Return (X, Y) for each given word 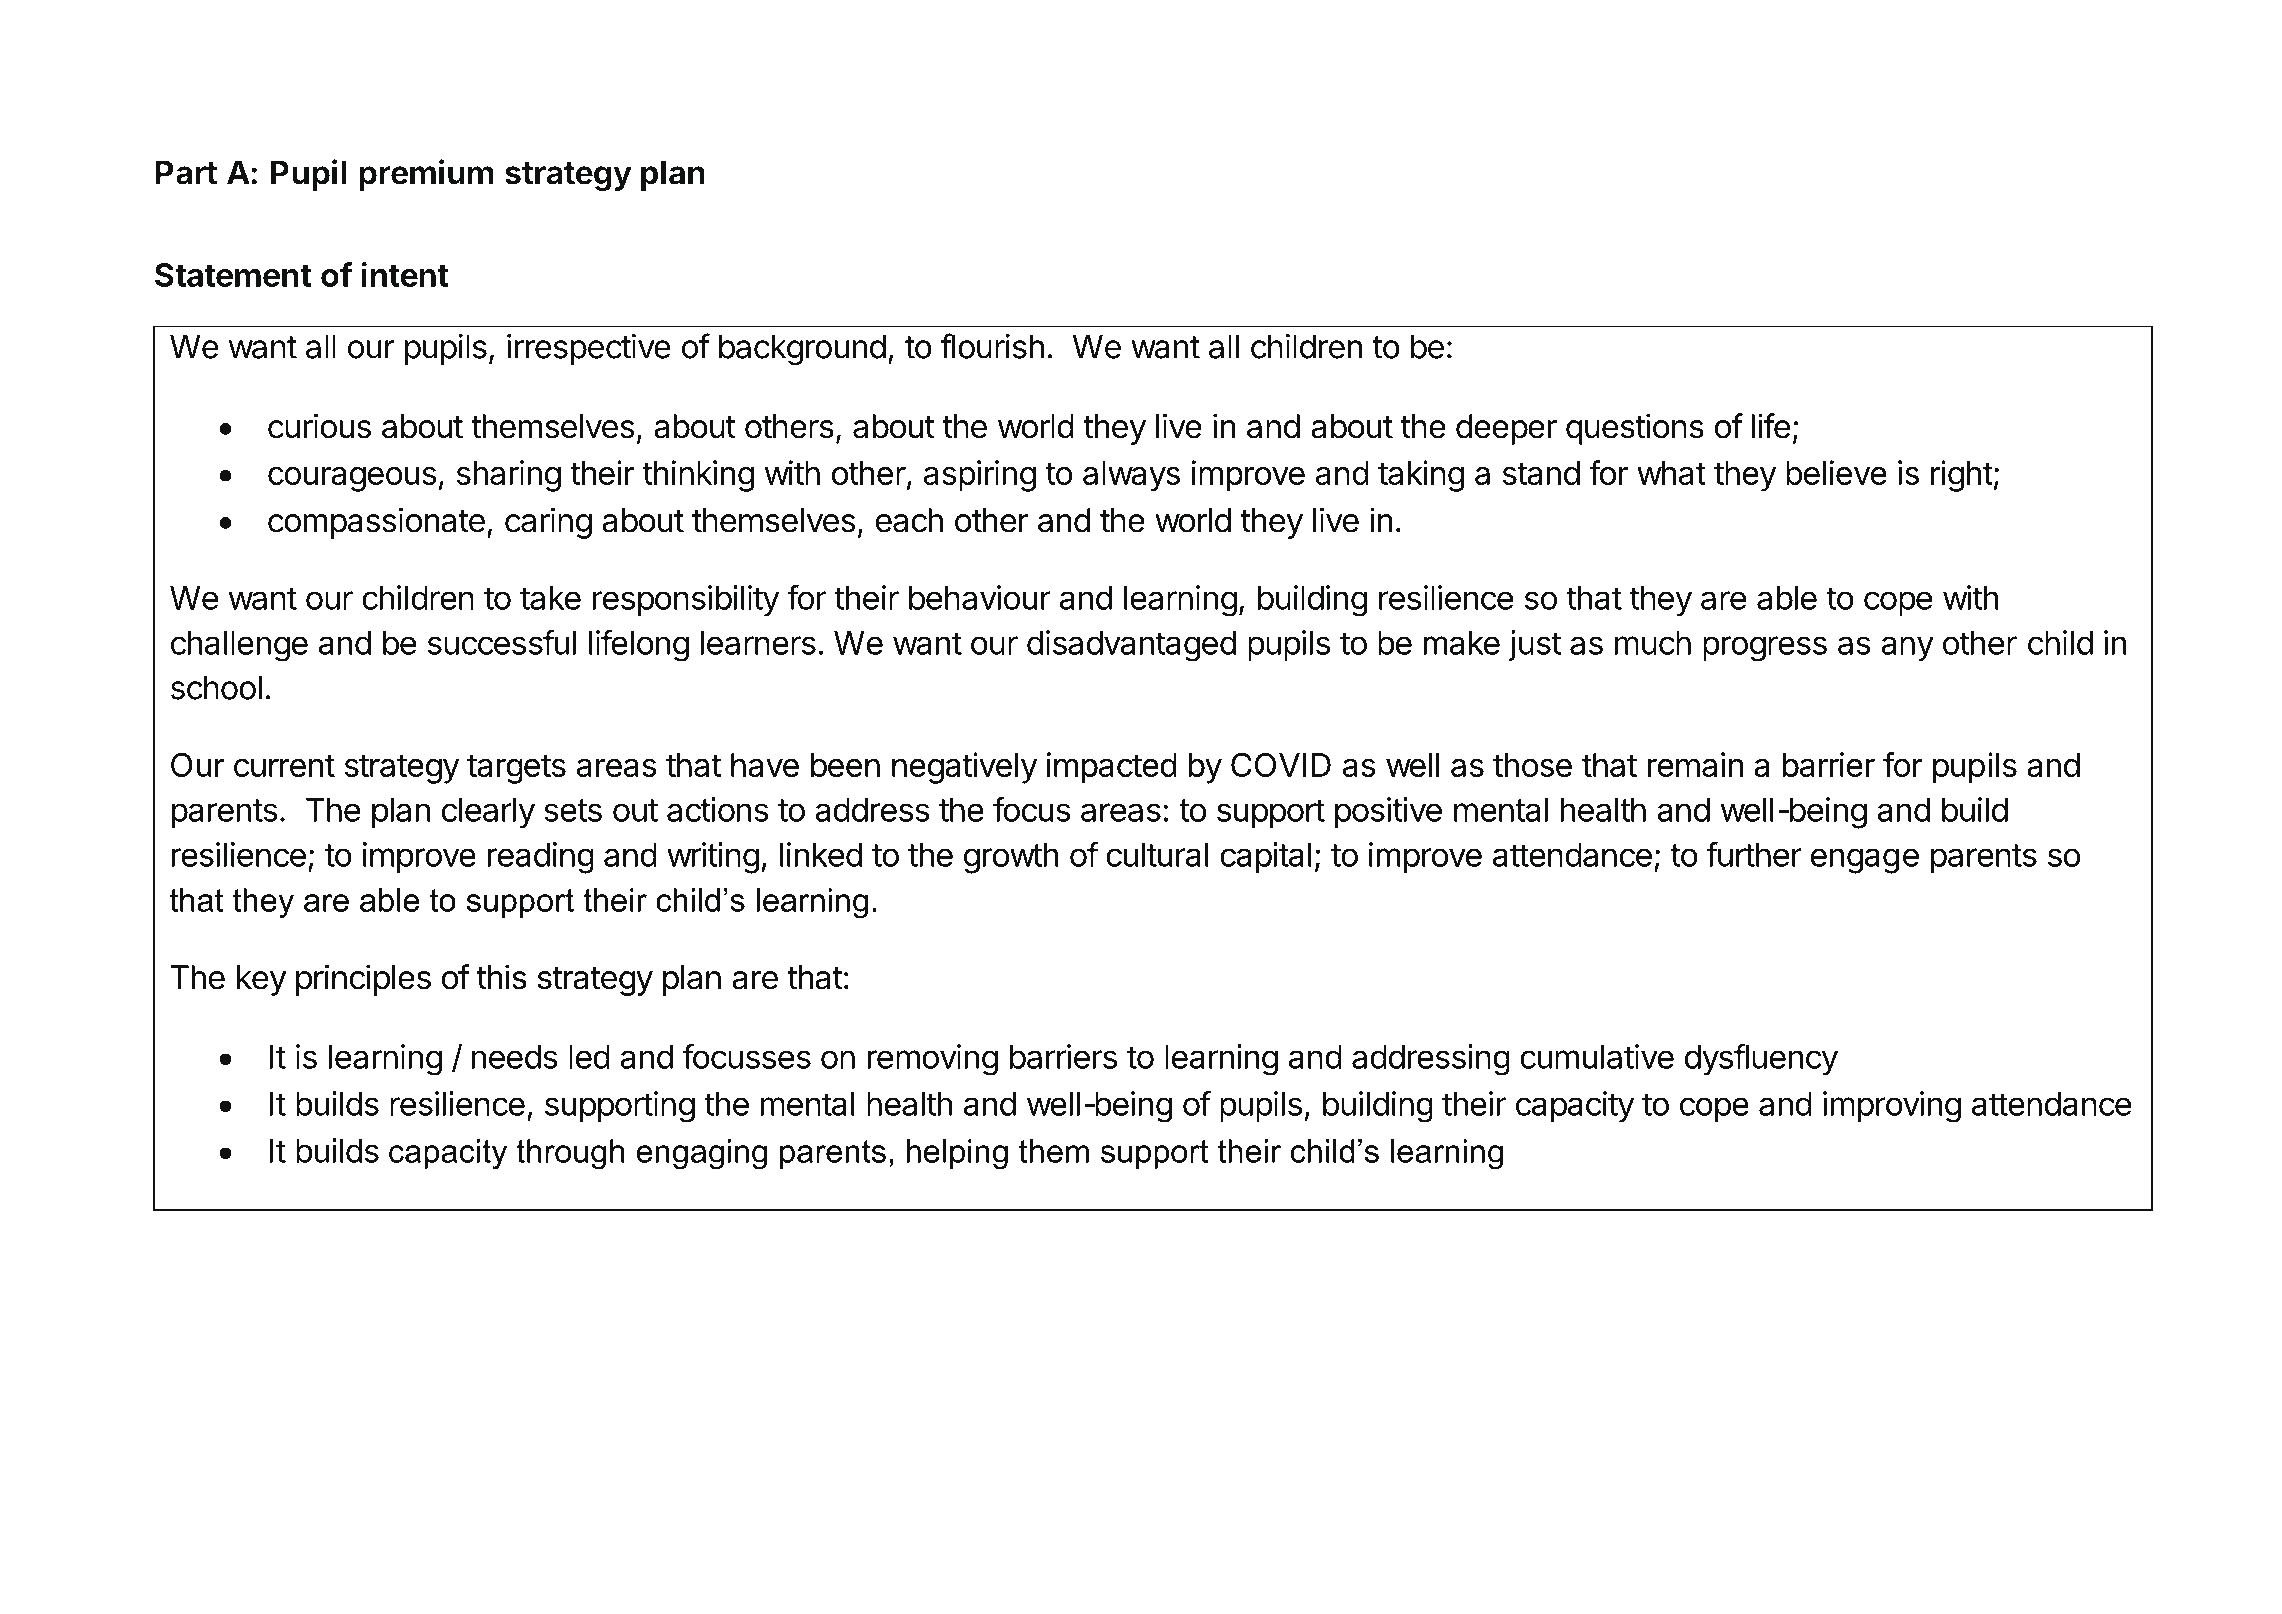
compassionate (376, 523)
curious (319, 426)
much (1653, 643)
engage (1865, 861)
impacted (1111, 768)
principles (363, 980)
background (802, 350)
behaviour (980, 597)
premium (426, 175)
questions (1635, 429)
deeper (1506, 429)
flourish (992, 346)
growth (1011, 858)
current (284, 765)
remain (1695, 764)
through (570, 1154)
